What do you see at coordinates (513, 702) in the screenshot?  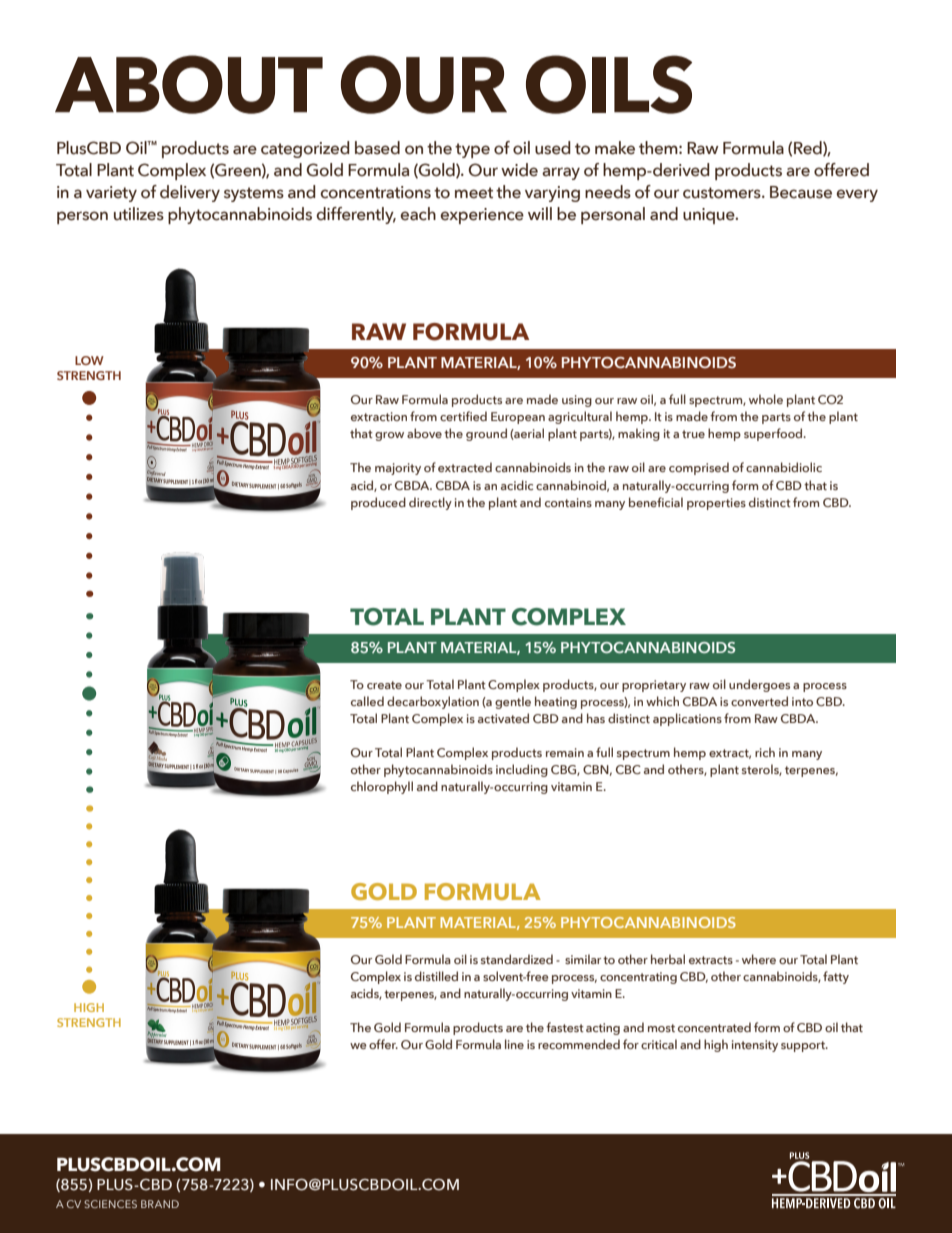 I see `gentle` at bounding box center [513, 702].
